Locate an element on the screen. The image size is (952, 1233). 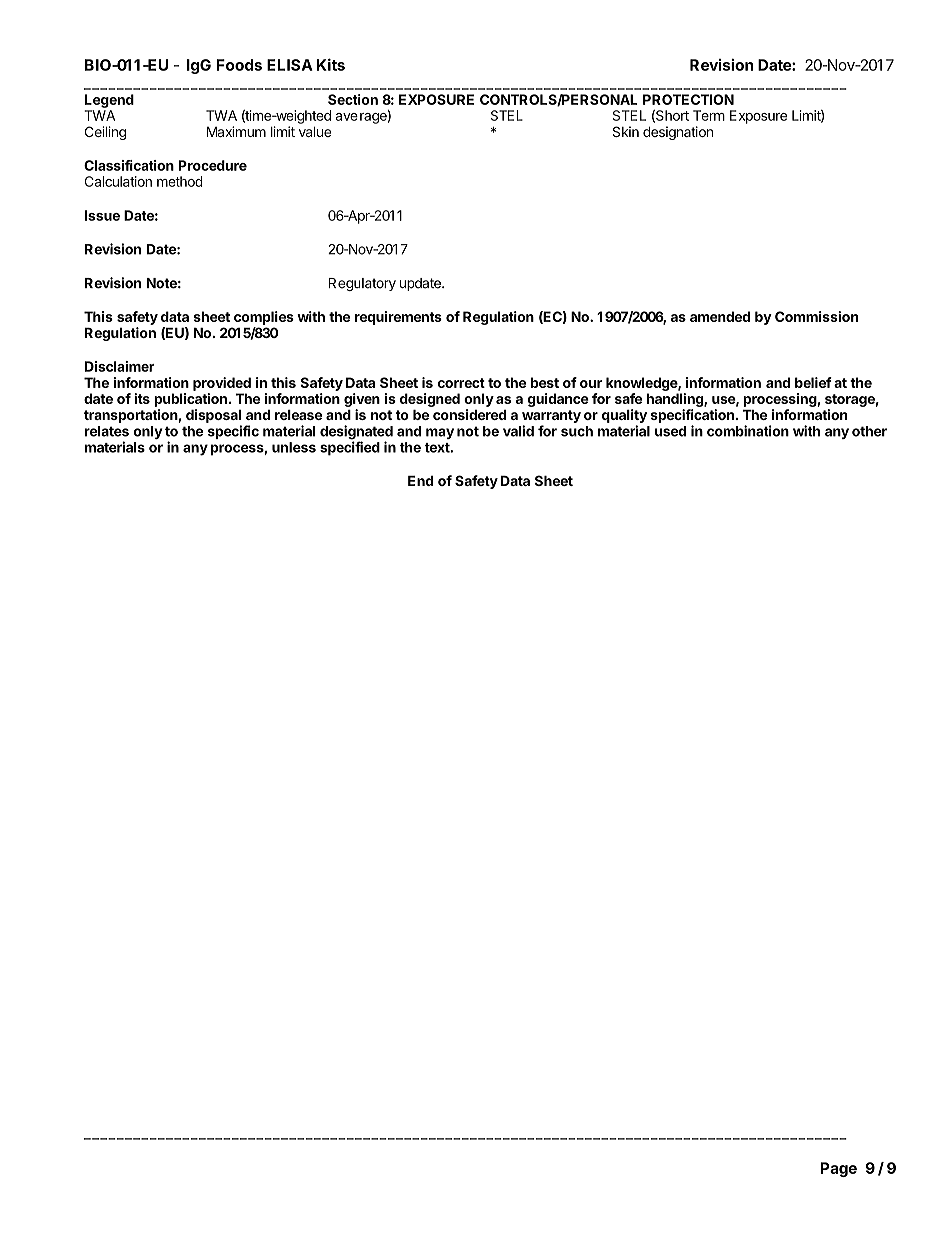
combination is located at coordinates (748, 431).
